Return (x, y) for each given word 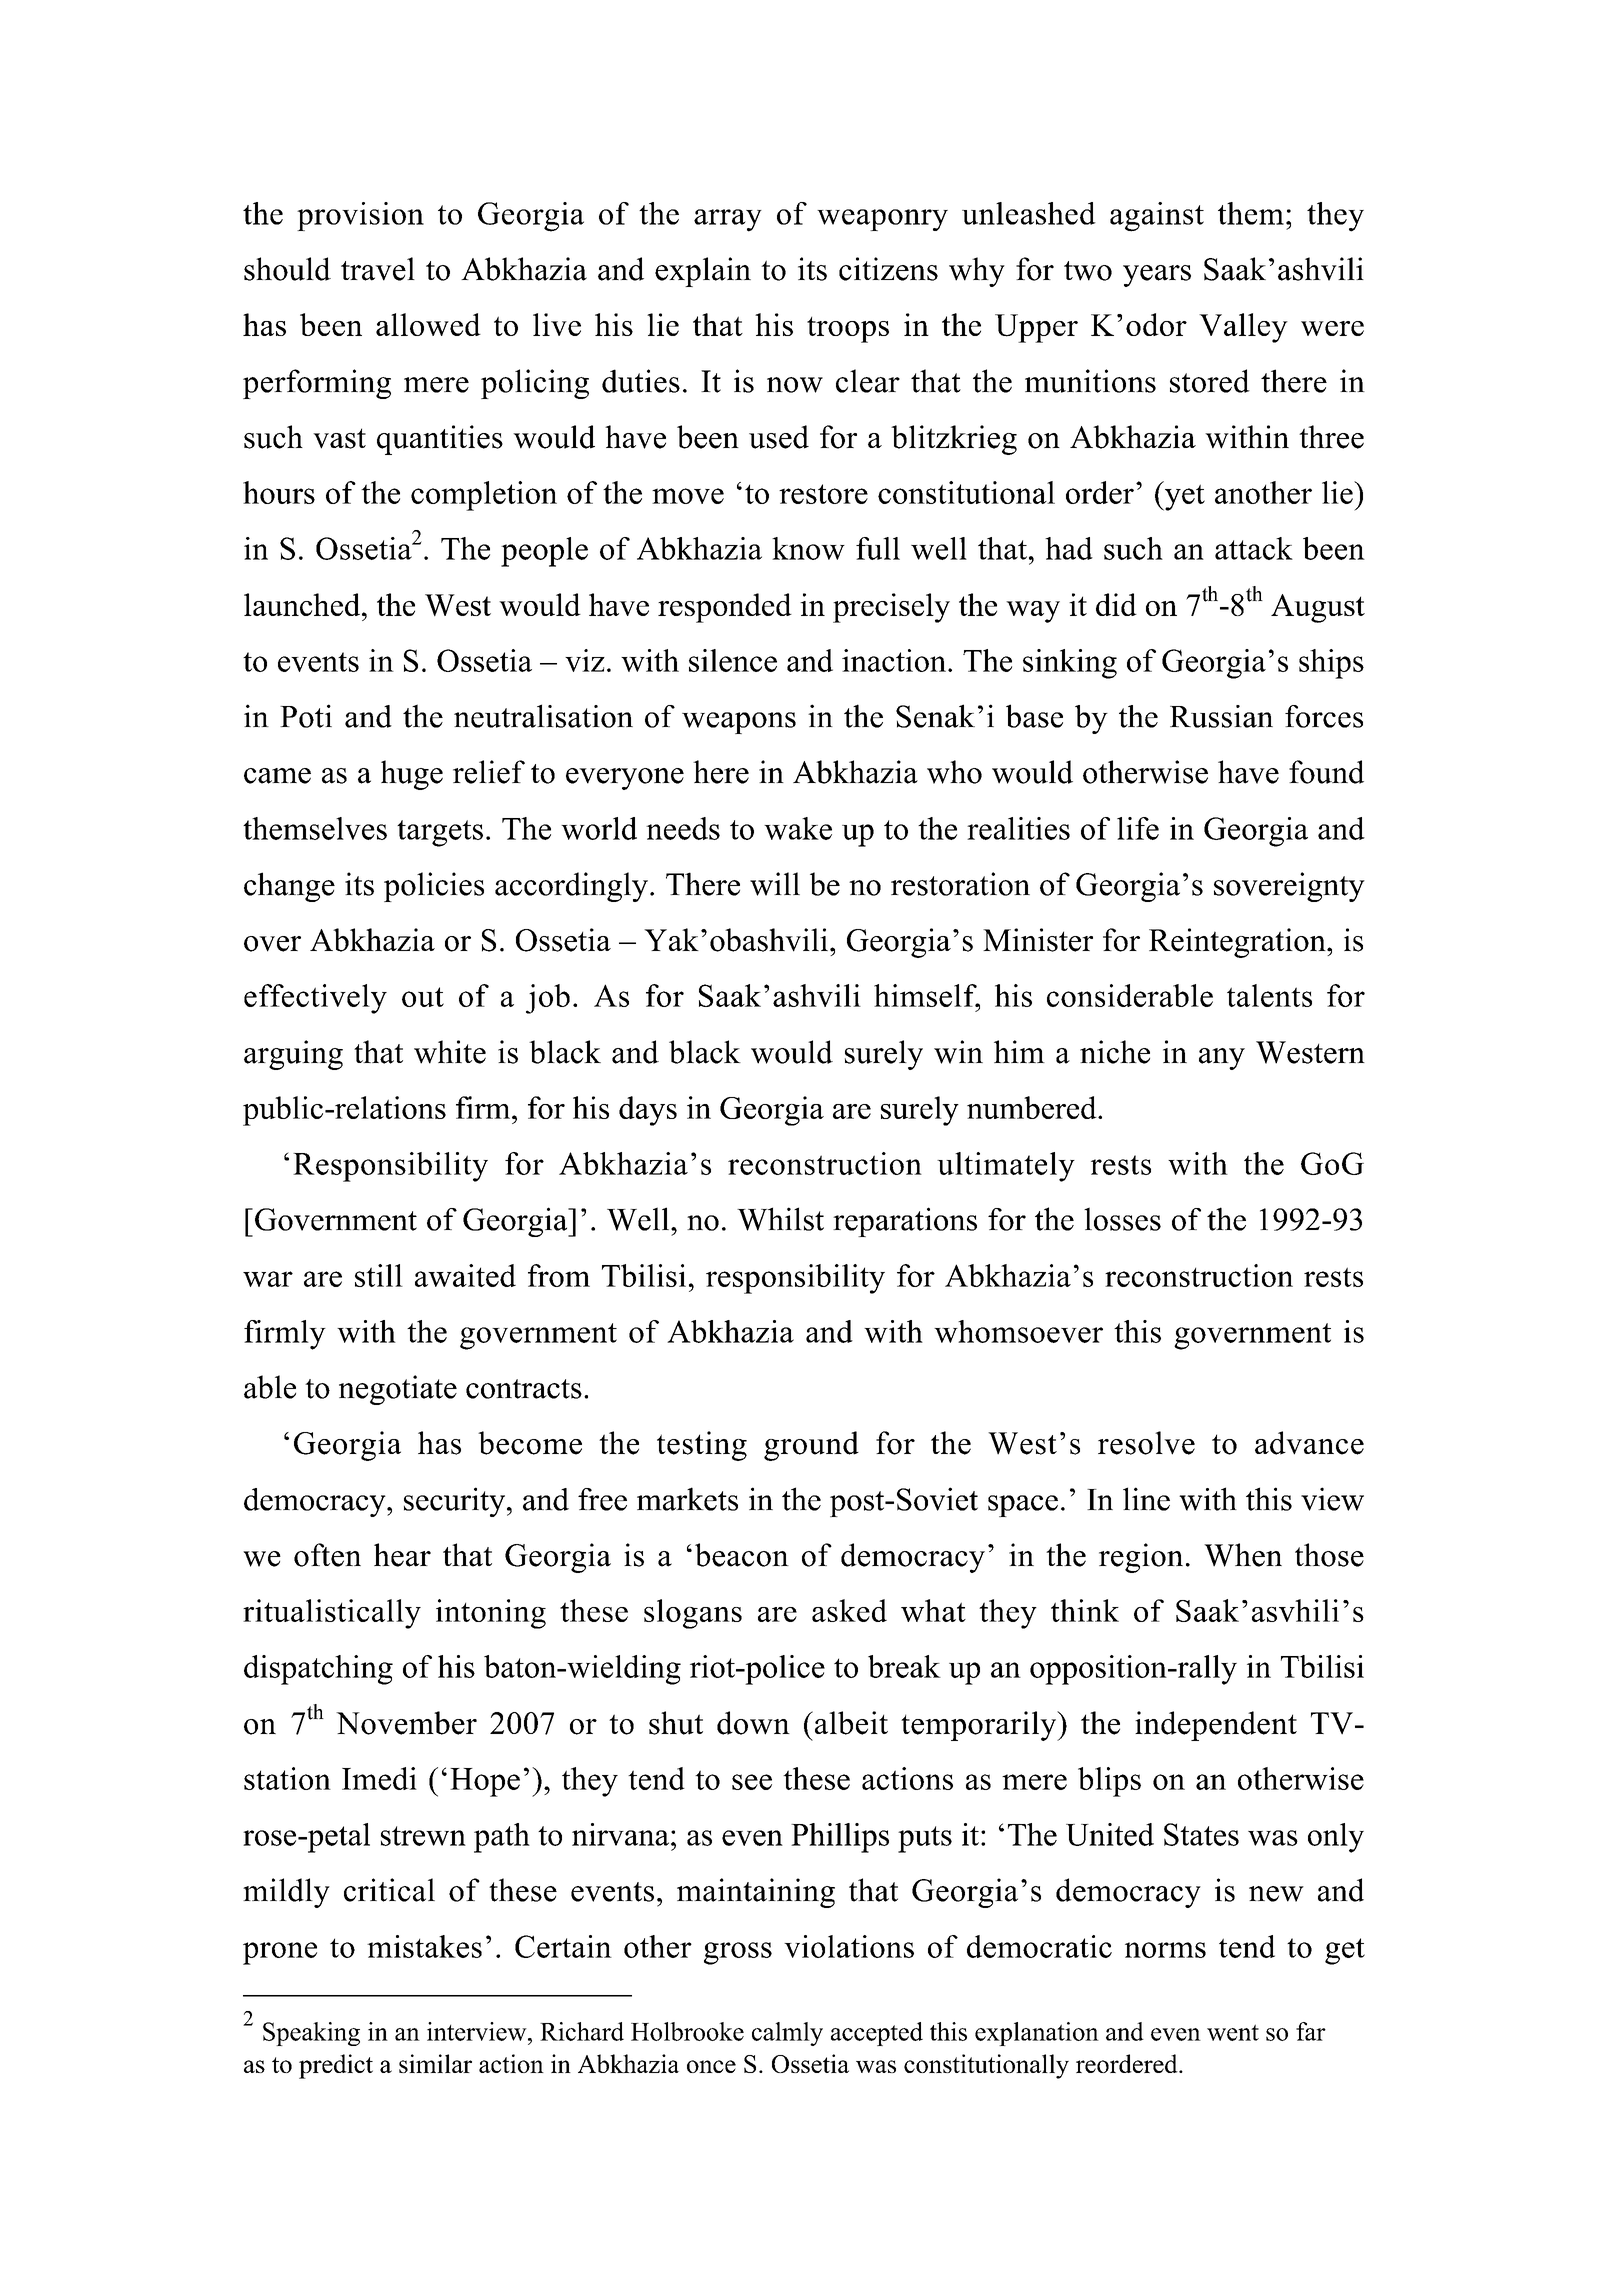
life (1138, 828)
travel (378, 269)
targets (440, 833)
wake (798, 828)
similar (435, 2063)
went (1233, 2032)
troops (848, 330)
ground (811, 1446)
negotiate (398, 1390)
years (1157, 276)
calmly (787, 2034)
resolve (1146, 1443)
